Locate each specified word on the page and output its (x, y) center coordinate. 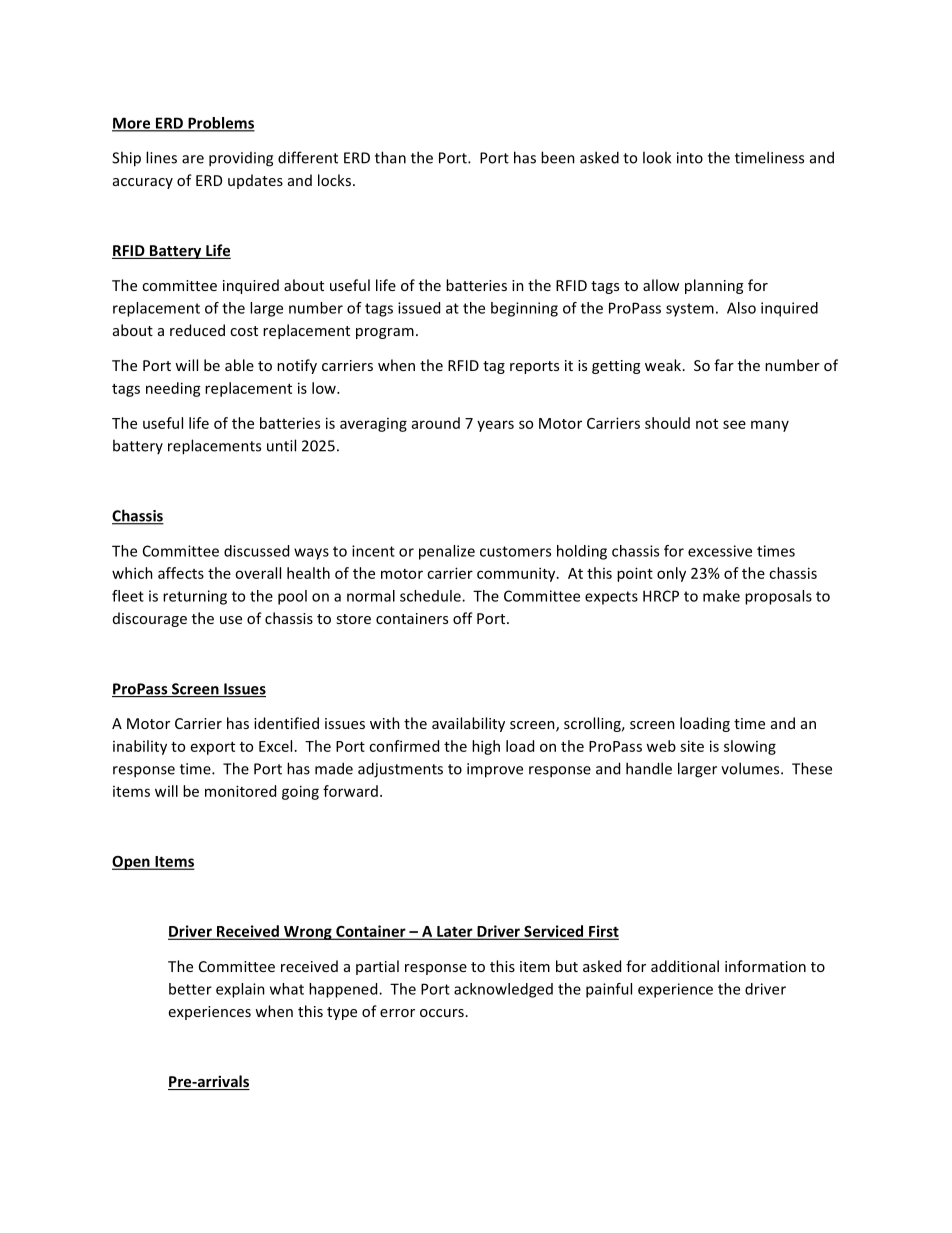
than (390, 157)
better (190, 989)
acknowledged (503, 990)
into (690, 158)
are (193, 159)
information (765, 966)
